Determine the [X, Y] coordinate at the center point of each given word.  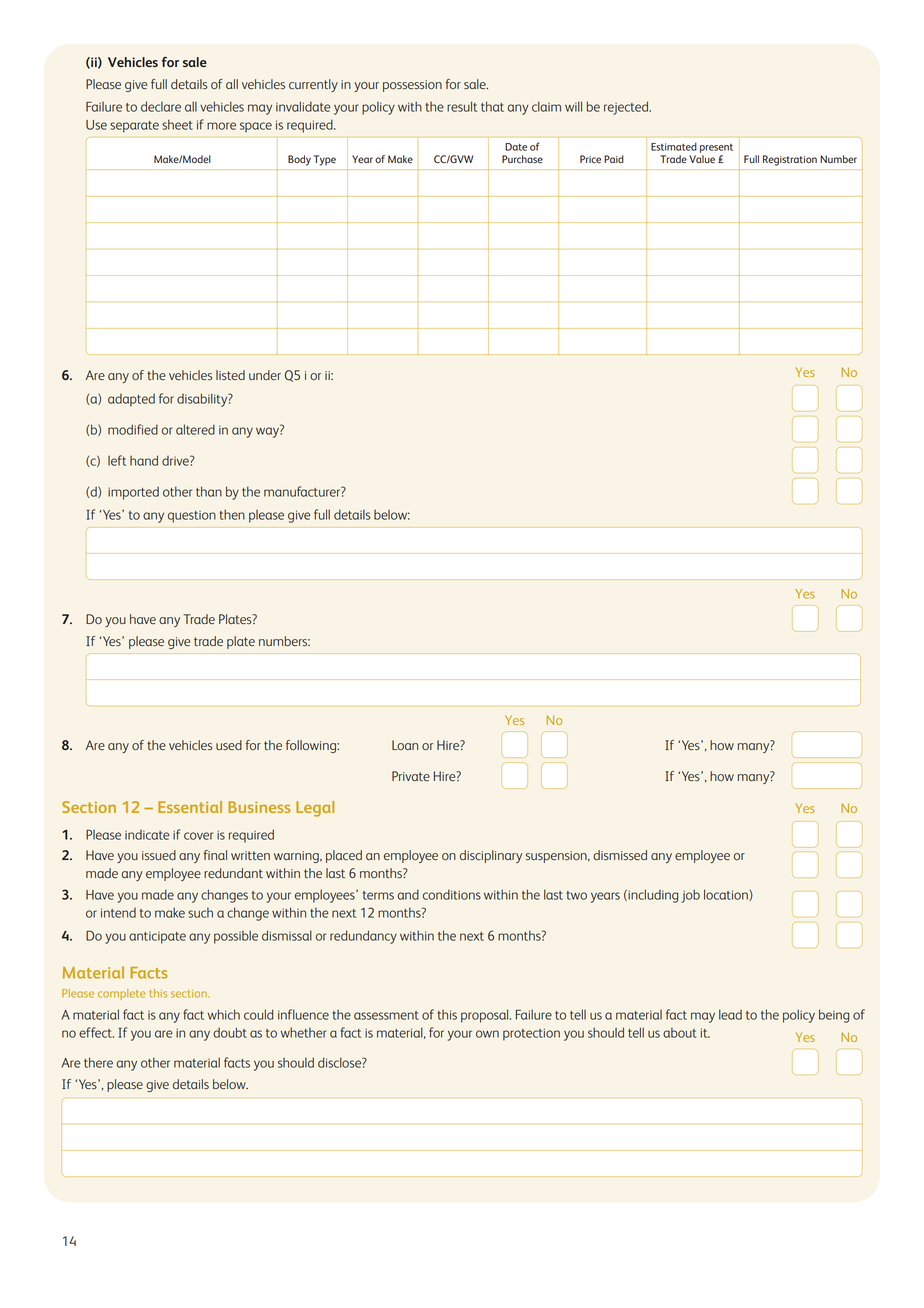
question [192, 517]
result [462, 106]
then [232, 514]
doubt [230, 1032]
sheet [177, 124]
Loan [405, 745]
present [716, 148]
